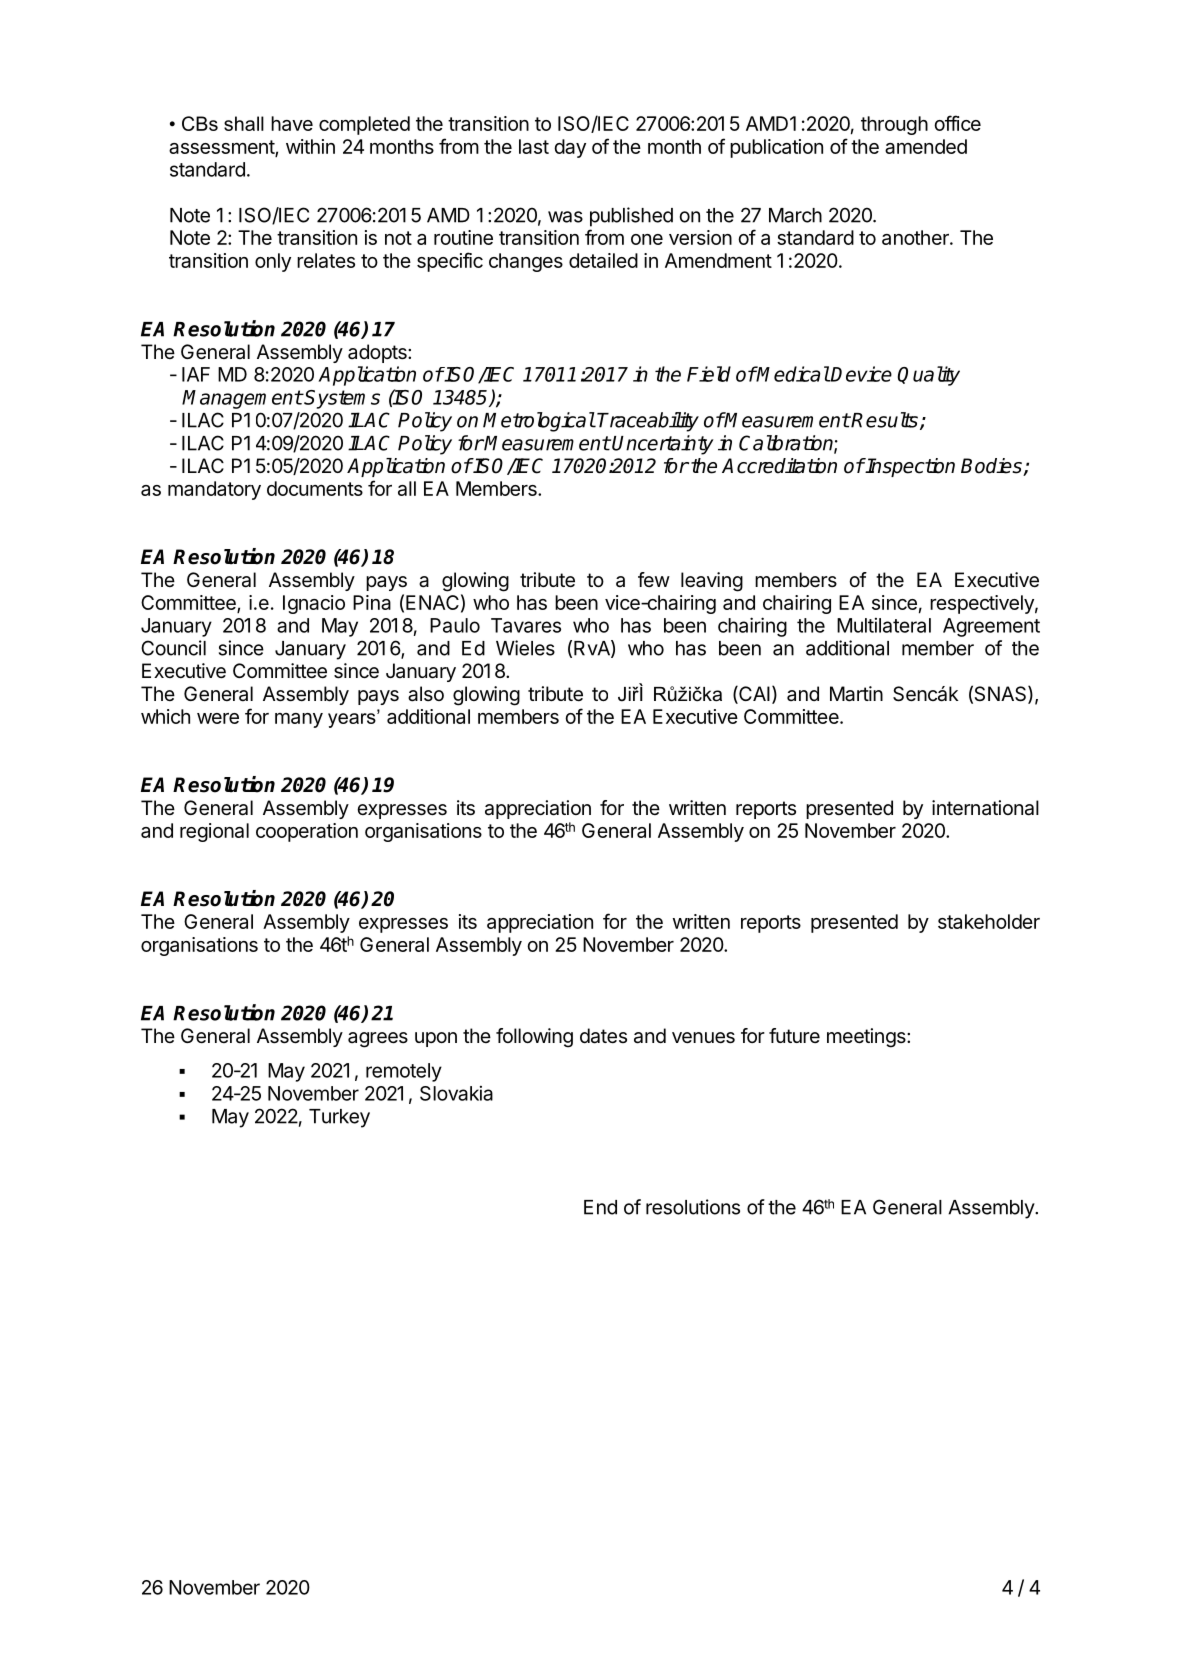 The width and height of the screenshot is (1180, 1669). I want to click on day, so click(570, 148).
